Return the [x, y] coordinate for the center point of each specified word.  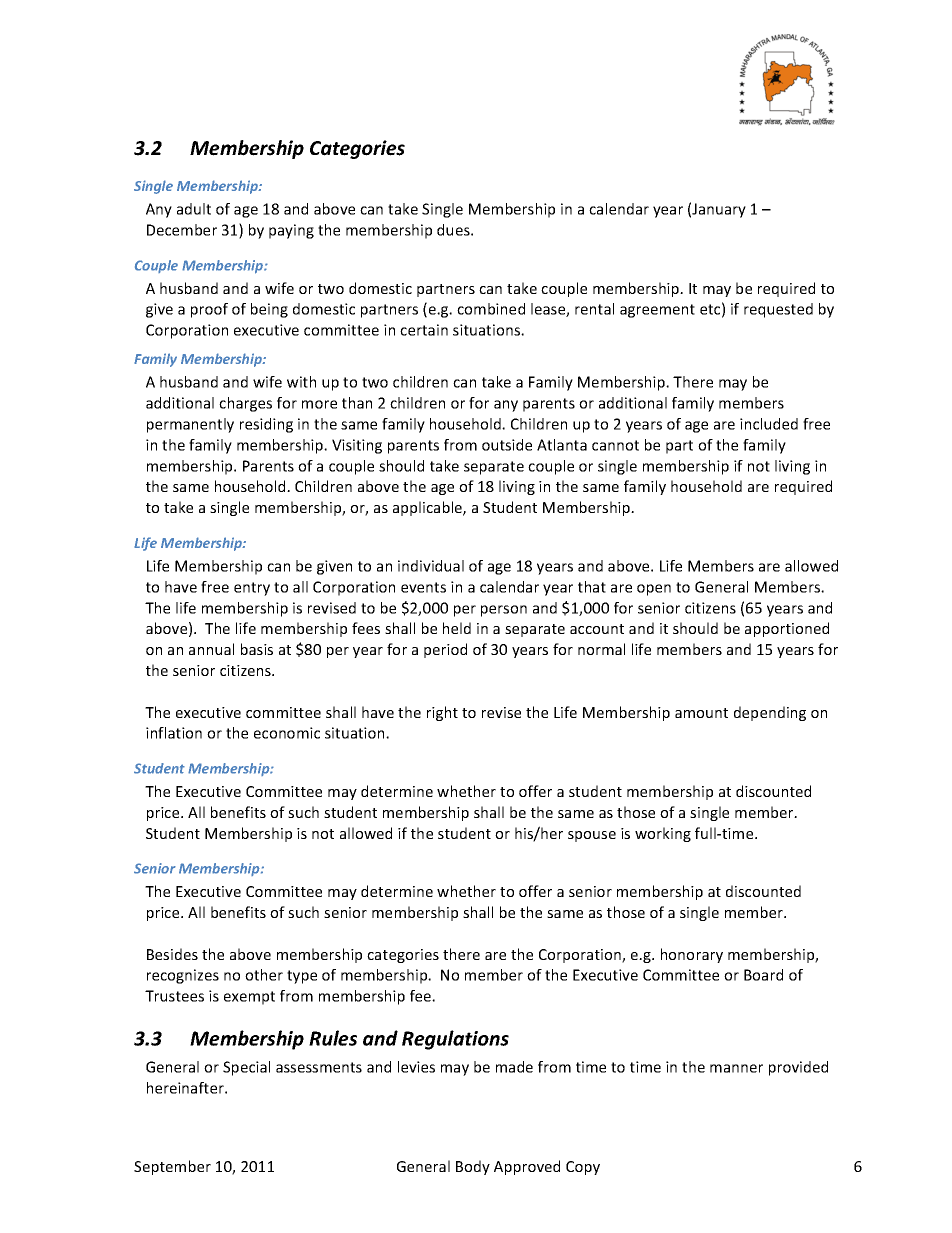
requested [778, 310]
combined [491, 309]
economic [287, 733]
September [172, 1167]
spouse [592, 836]
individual [431, 566]
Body [473, 1167]
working [663, 834]
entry [252, 589]
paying [291, 231]
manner [736, 1068]
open [654, 590]
